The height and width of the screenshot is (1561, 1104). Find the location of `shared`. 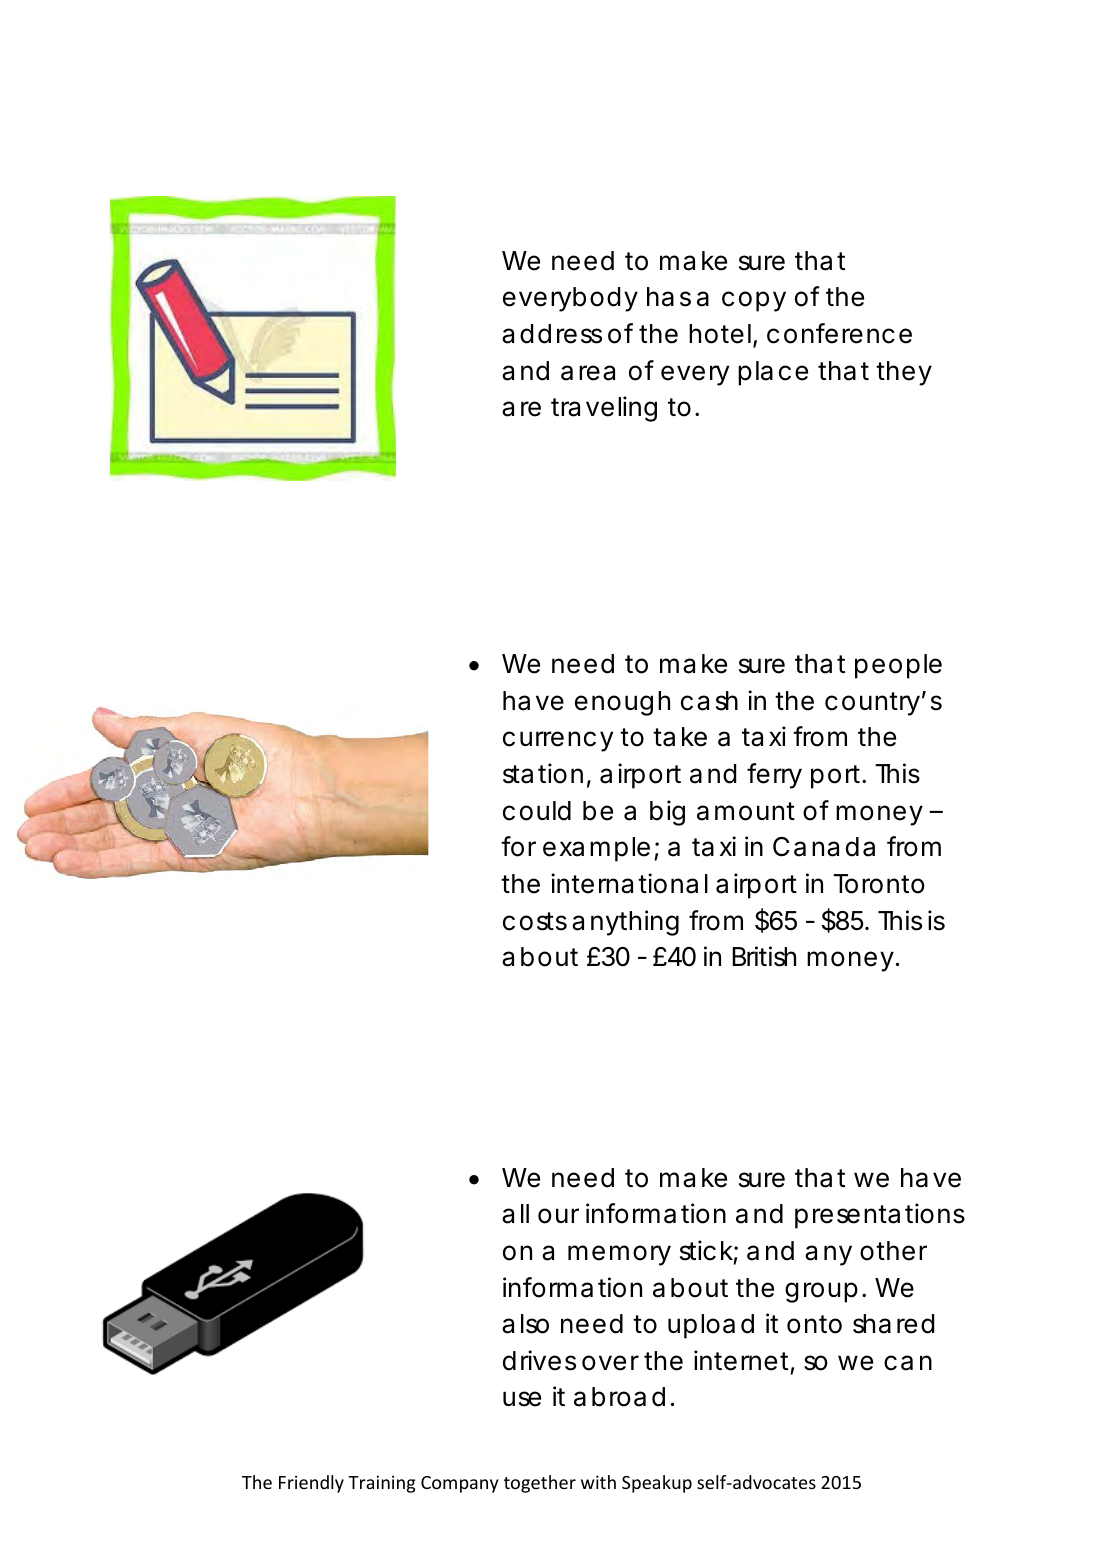

shared is located at coordinates (893, 1324).
